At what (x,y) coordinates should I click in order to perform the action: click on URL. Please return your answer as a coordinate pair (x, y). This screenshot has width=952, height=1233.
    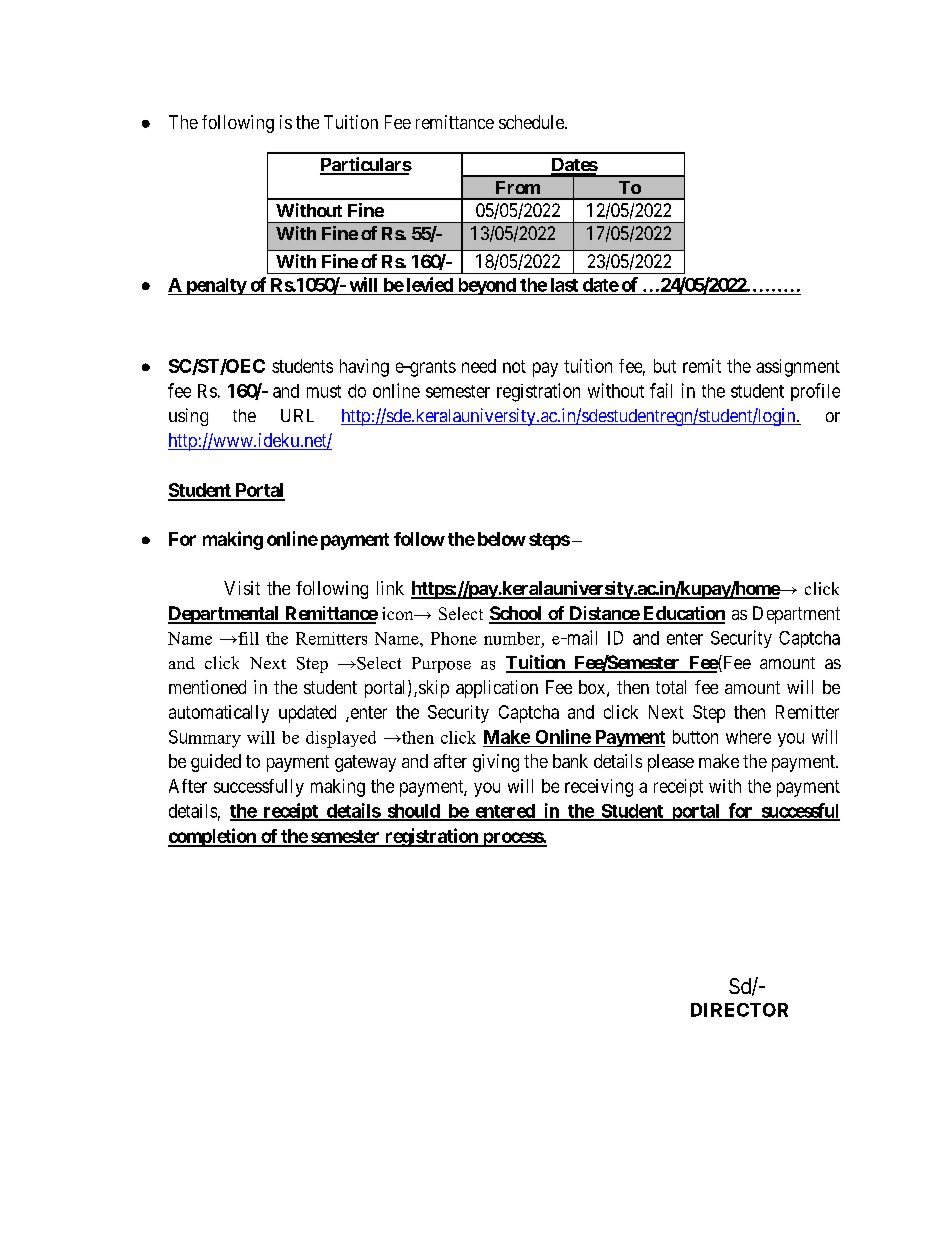
    Looking at the image, I should click on (297, 415).
